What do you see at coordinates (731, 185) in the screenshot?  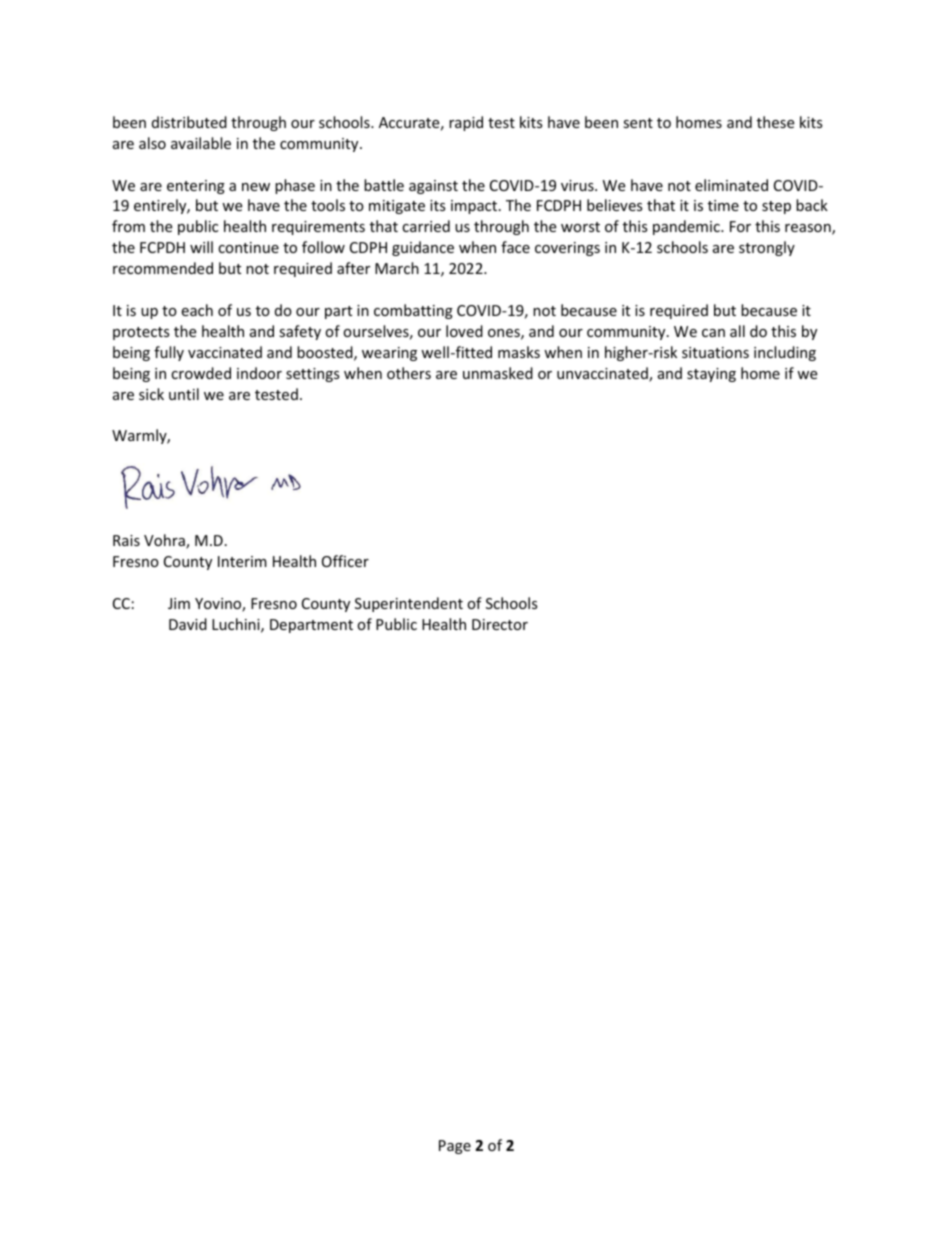 I see `eliminated` at bounding box center [731, 185].
